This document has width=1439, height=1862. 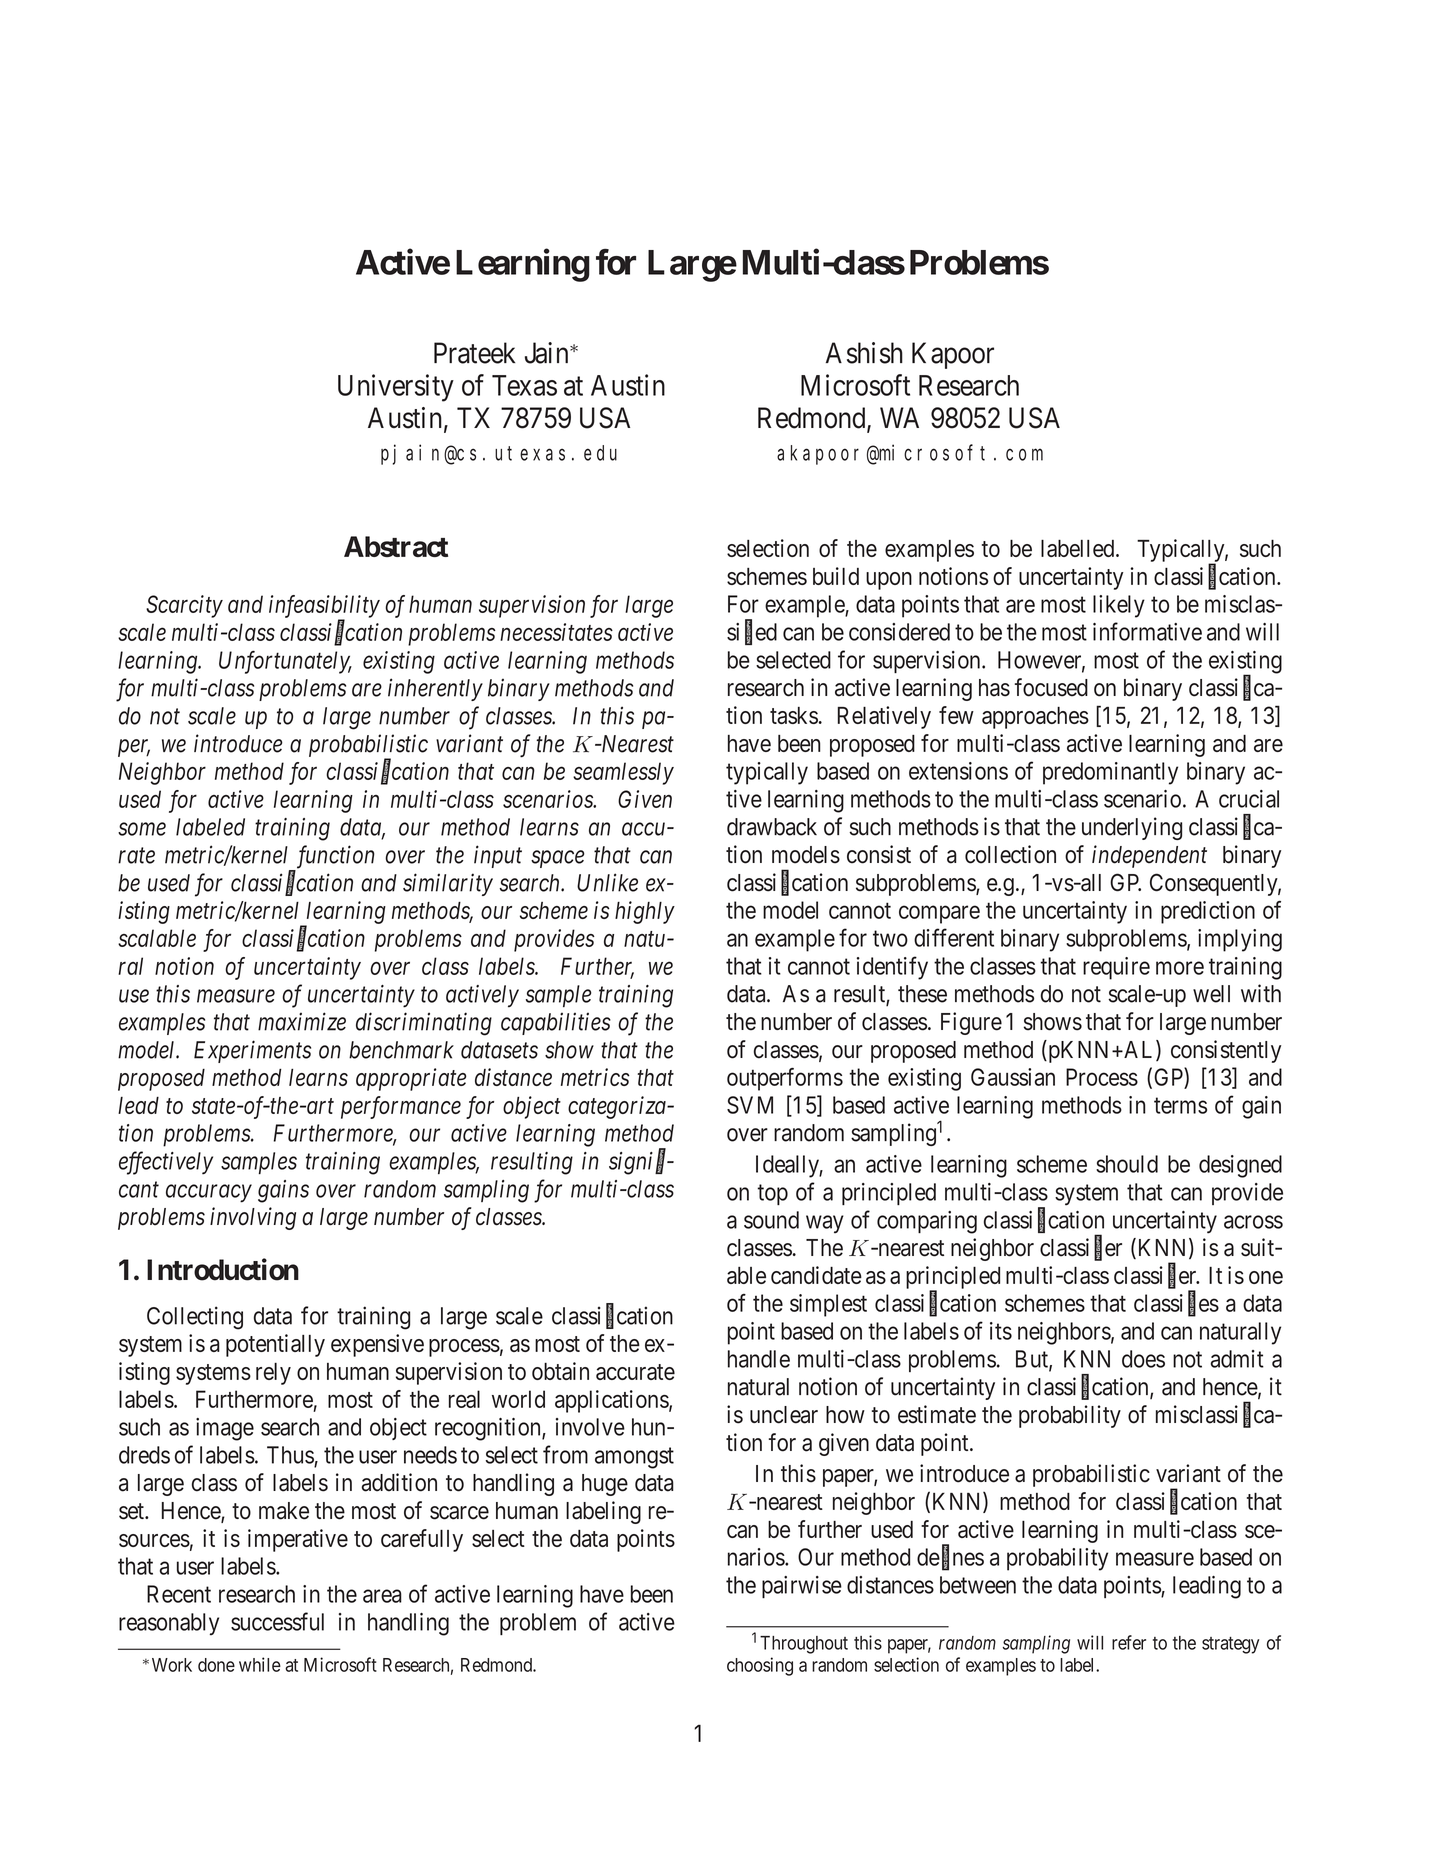 What do you see at coordinates (623, 773) in the document?
I see `seamlessly` at bounding box center [623, 773].
